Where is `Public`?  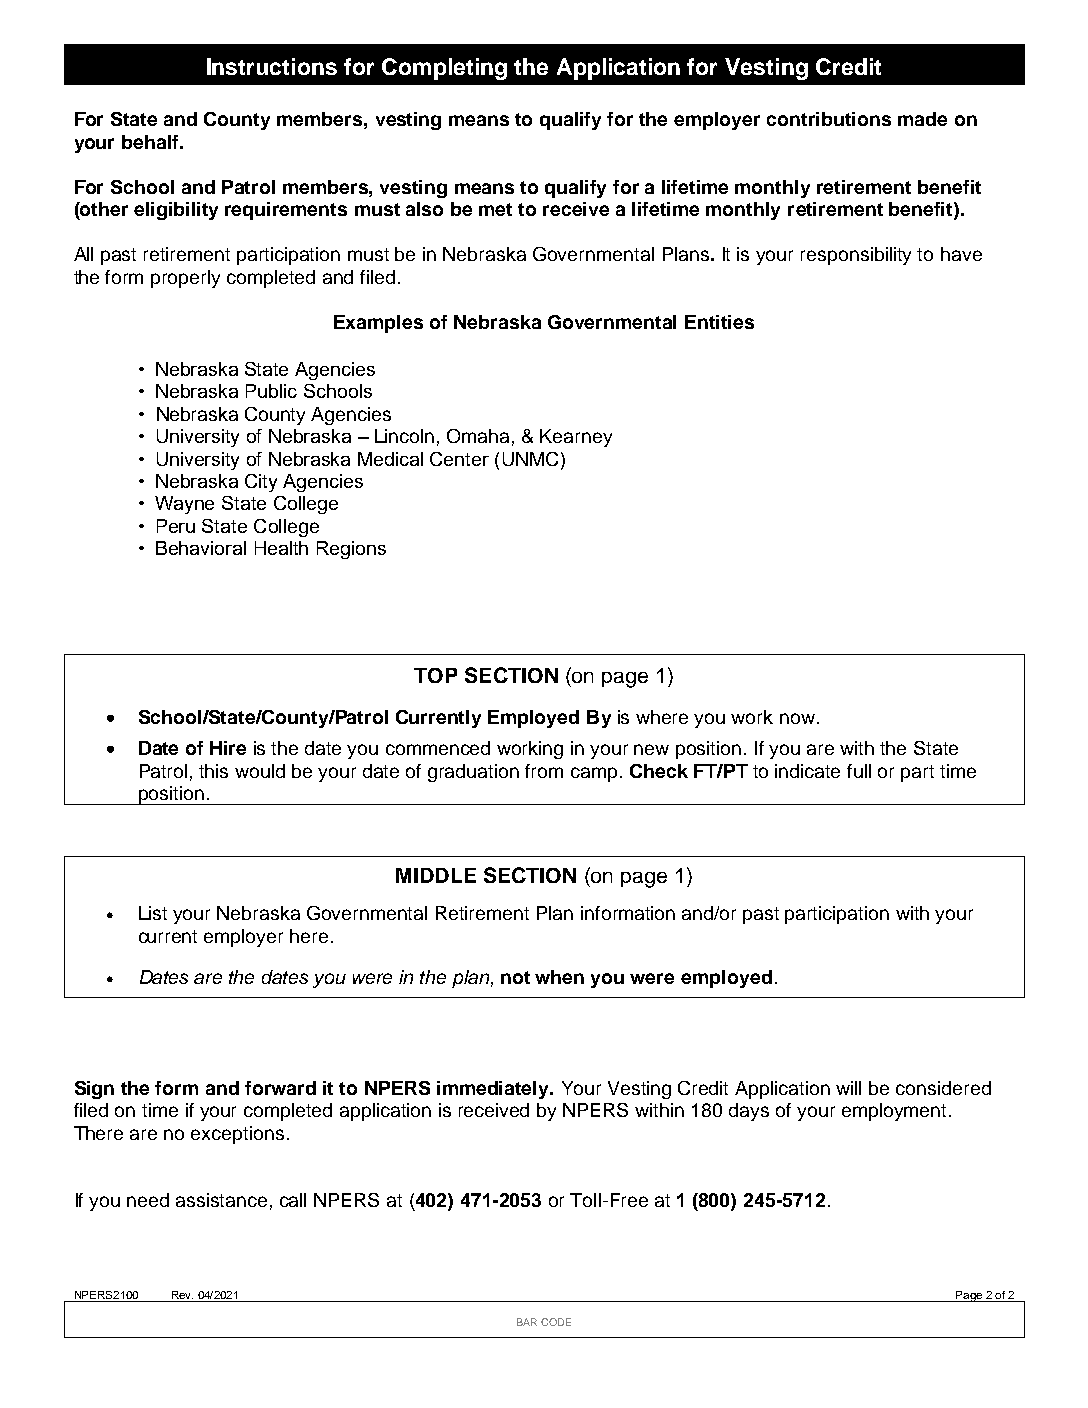
Public is located at coordinates (271, 391).
